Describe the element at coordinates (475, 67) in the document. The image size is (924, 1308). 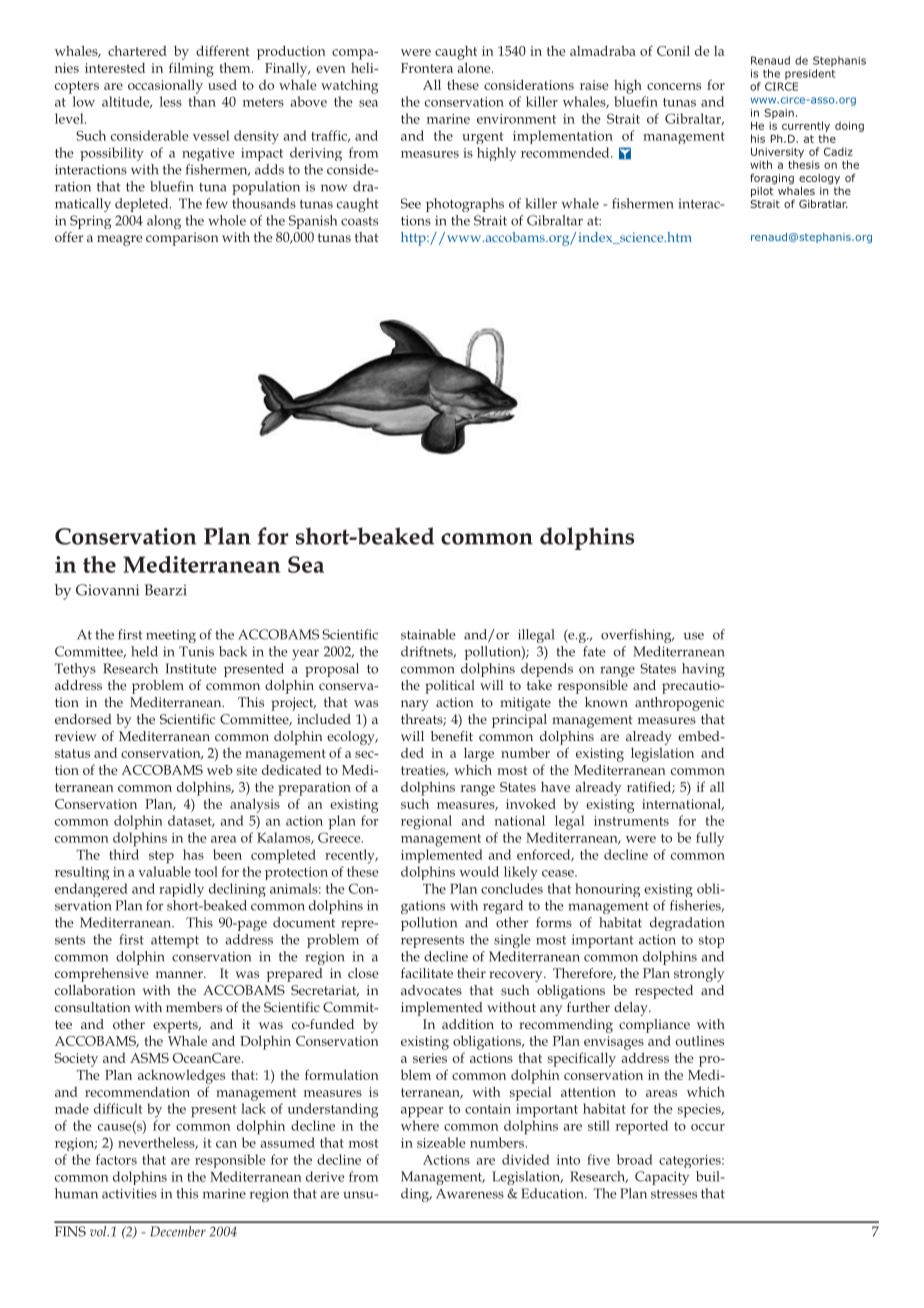
I see `alone` at that location.
